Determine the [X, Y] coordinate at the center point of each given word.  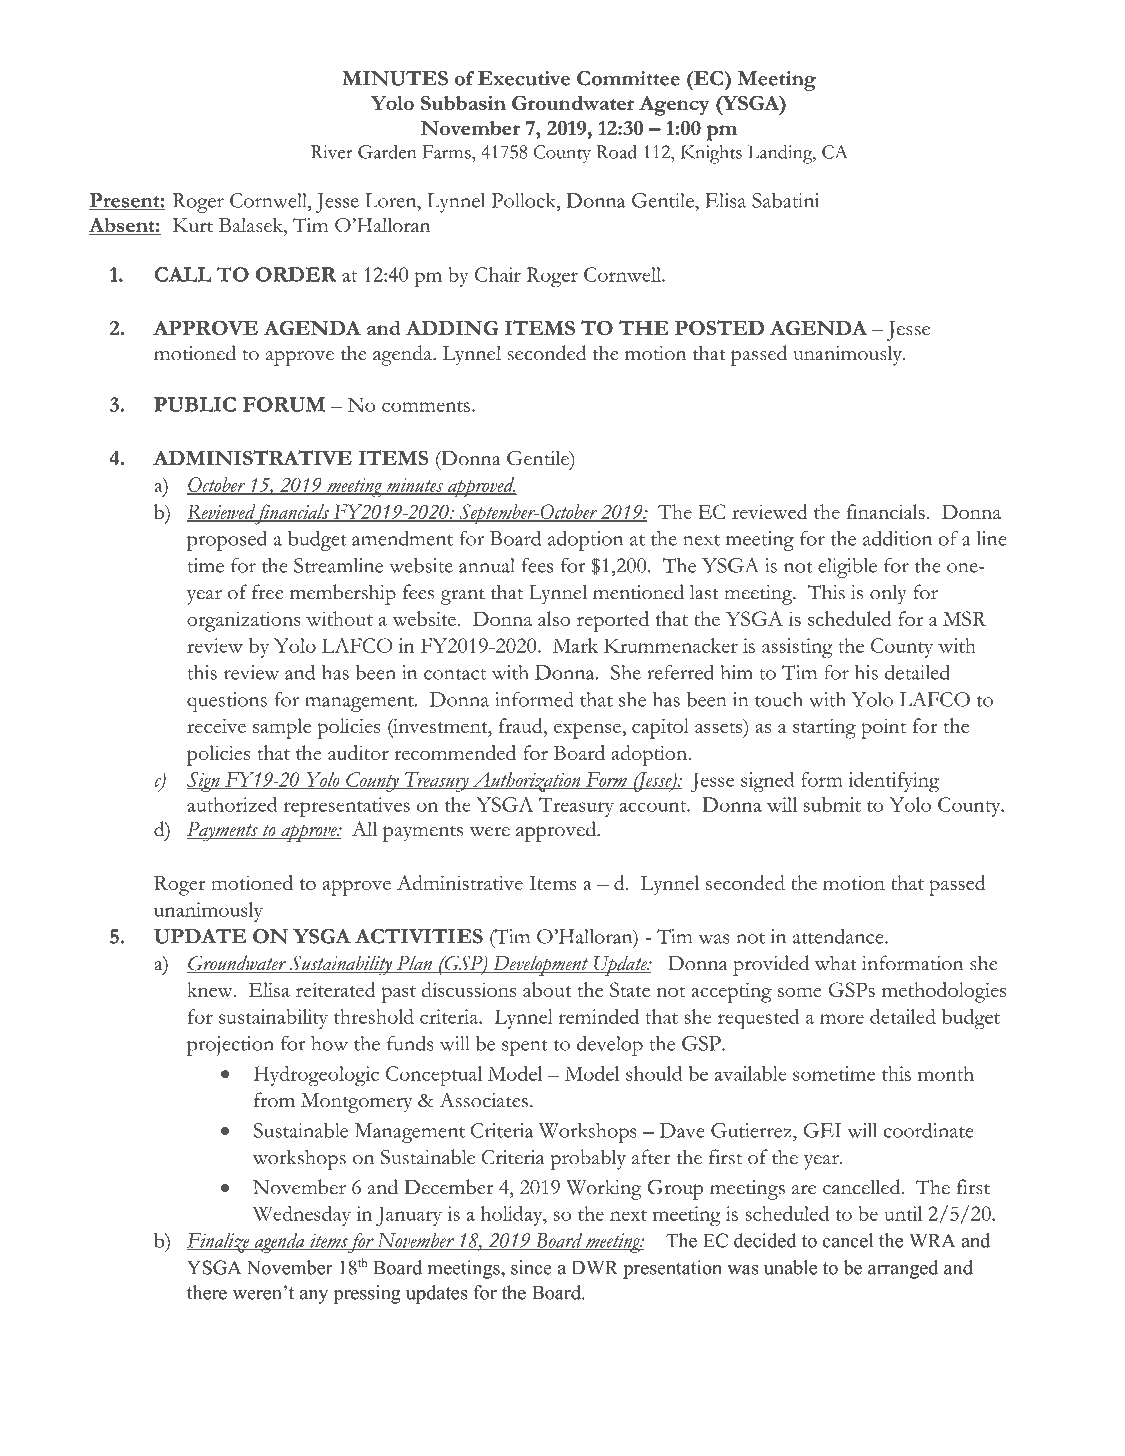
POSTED [719, 327]
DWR [595, 1268]
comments [426, 406]
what [836, 963]
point [883, 728]
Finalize [219, 1243]
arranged [903, 1269]
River [332, 152]
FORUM [284, 404]
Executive [524, 78]
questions [227, 702]
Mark [575, 645]
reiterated [336, 989]
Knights [711, 154]
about [547, 989]
